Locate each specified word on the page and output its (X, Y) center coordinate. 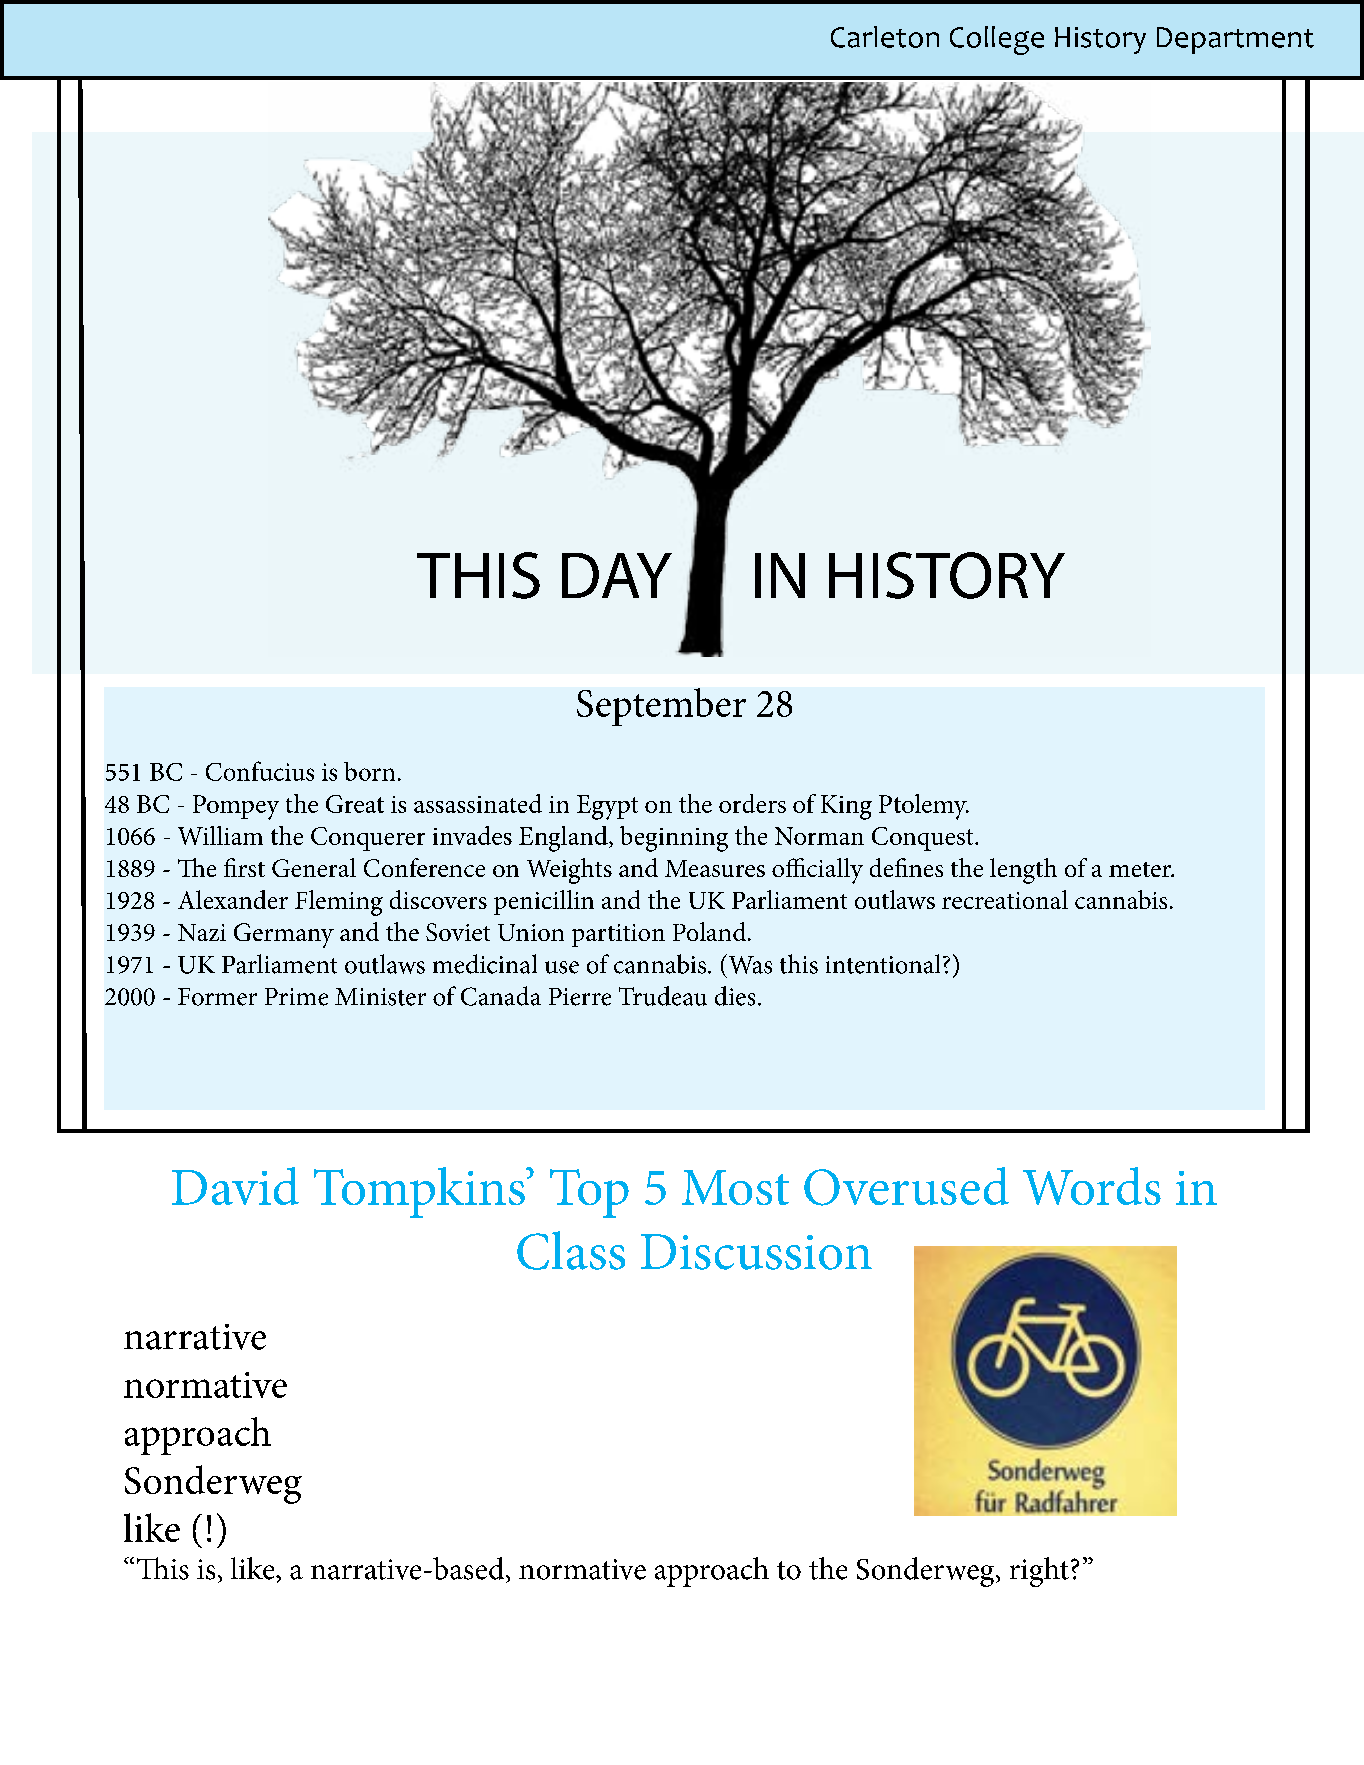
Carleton (885, 37)
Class (571, 1250)
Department (1235, 40)
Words (1092, 1186)
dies (735, 996)
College (997, 40)
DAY (617, 575)
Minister (380, 997)
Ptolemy (924, 807)
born (369, 771)
